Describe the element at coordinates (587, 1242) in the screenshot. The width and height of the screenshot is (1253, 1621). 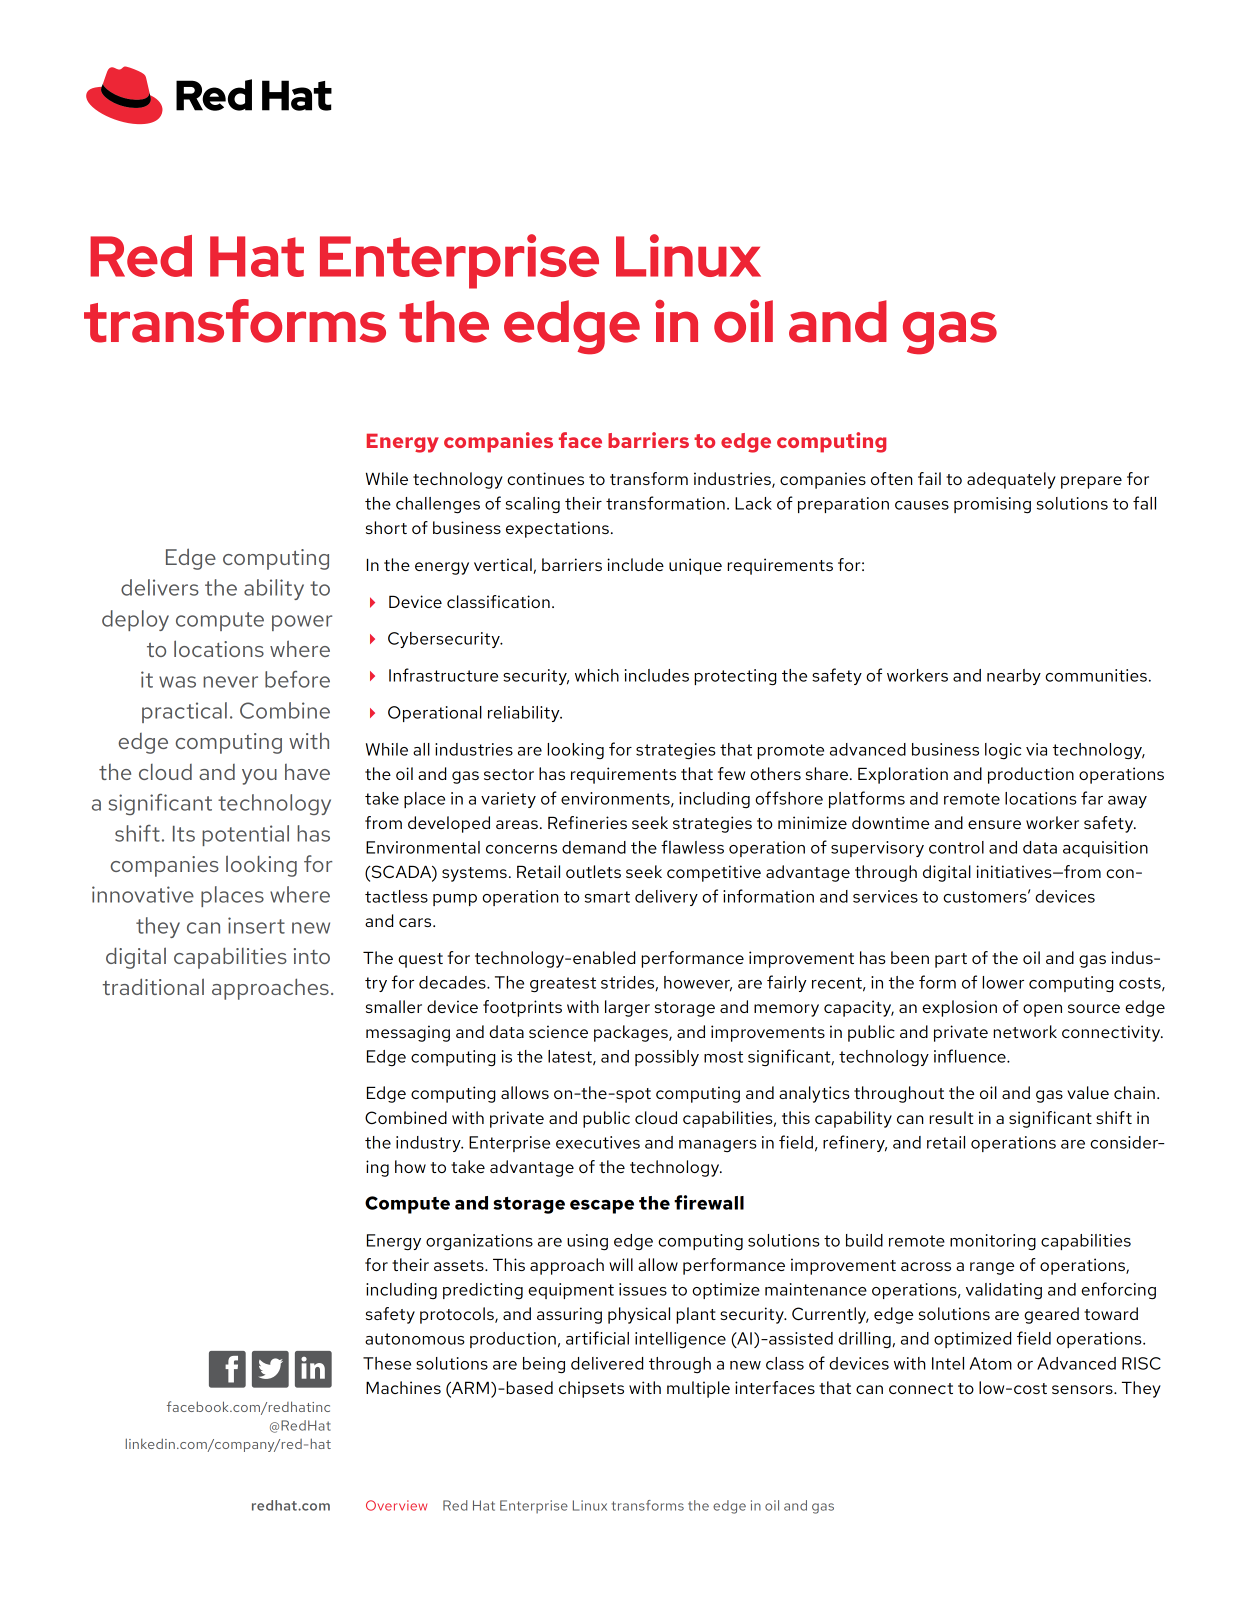
I see `using` at that location.
